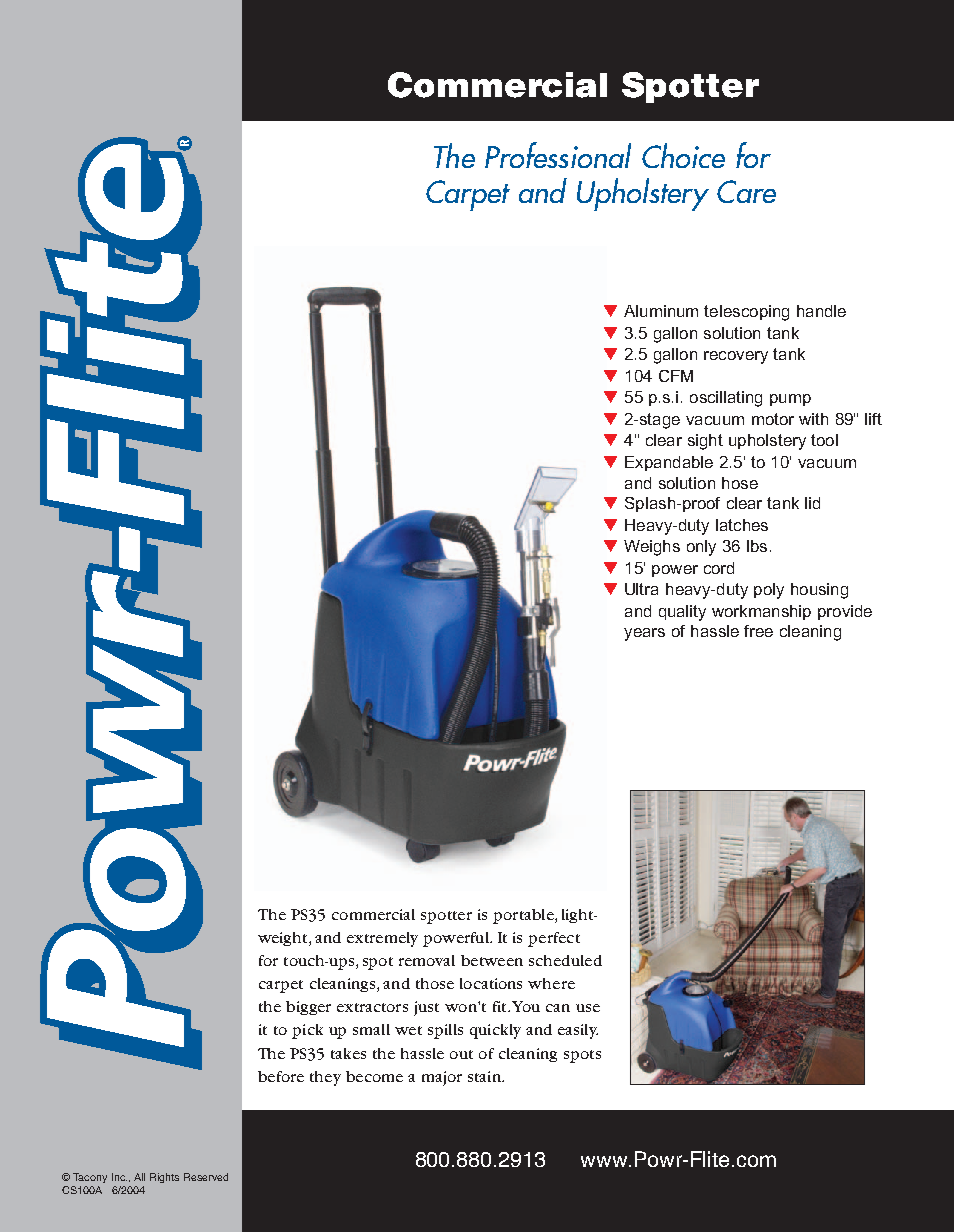  What do you see at coordinates (746, 191) in the screenshot?
I see `Care` at bounding box center [746, 191].
